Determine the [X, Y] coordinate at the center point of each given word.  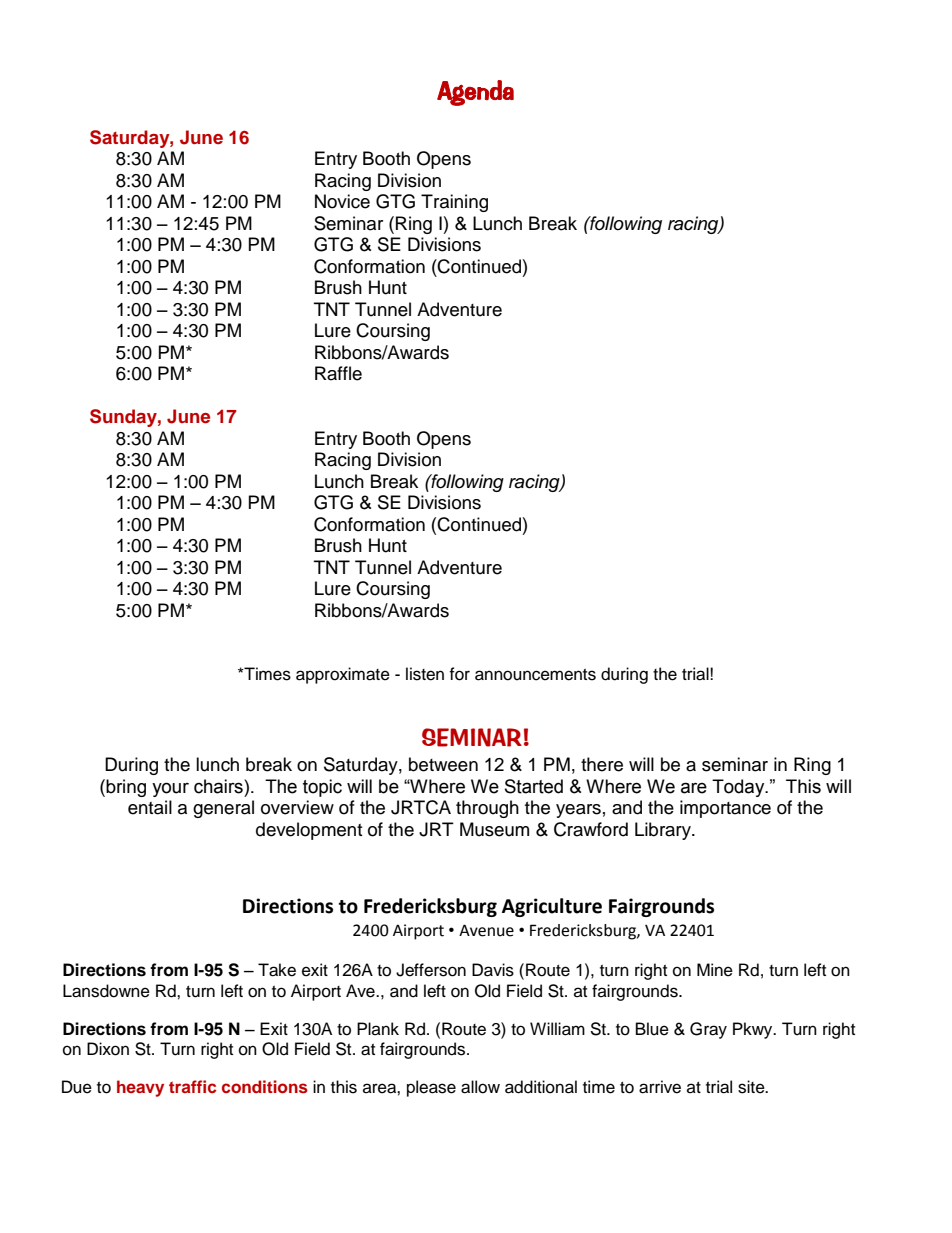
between [443, 764]
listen [425, 674]
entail [150, 807]
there [602, 764]
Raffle [338, 373]
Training [454, 203]
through [487, 809]
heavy [140, 1088]
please [431, 1088]
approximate [343, 675]
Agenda [475, 93]
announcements [535, 675]
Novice [342, 201]
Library [664, 831]
